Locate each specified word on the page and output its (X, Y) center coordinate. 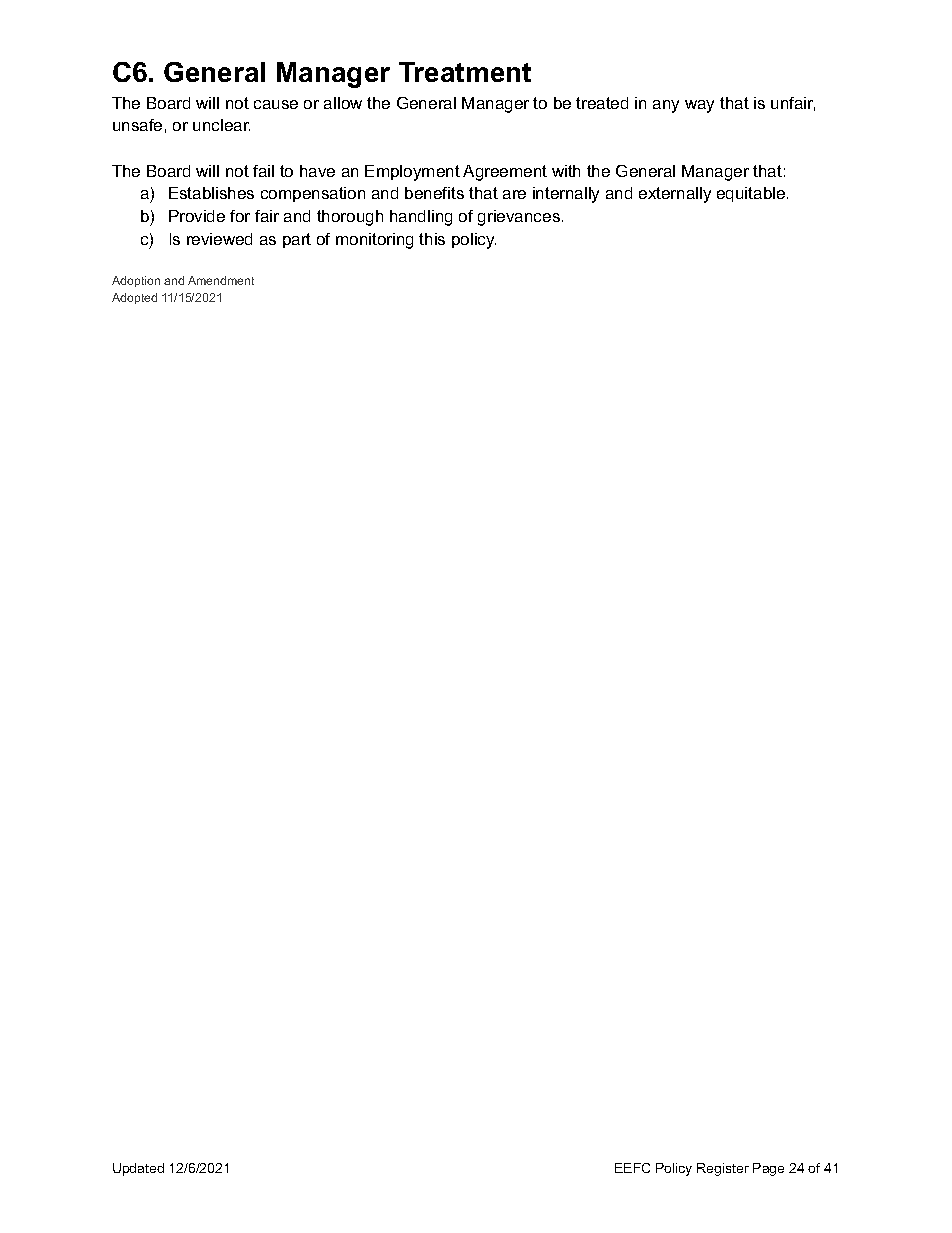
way (699, 106)
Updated (138, 1169)
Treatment (465, 72)
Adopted (134, 298)
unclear (221, 125)
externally (675, 195)
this (432, 239)
